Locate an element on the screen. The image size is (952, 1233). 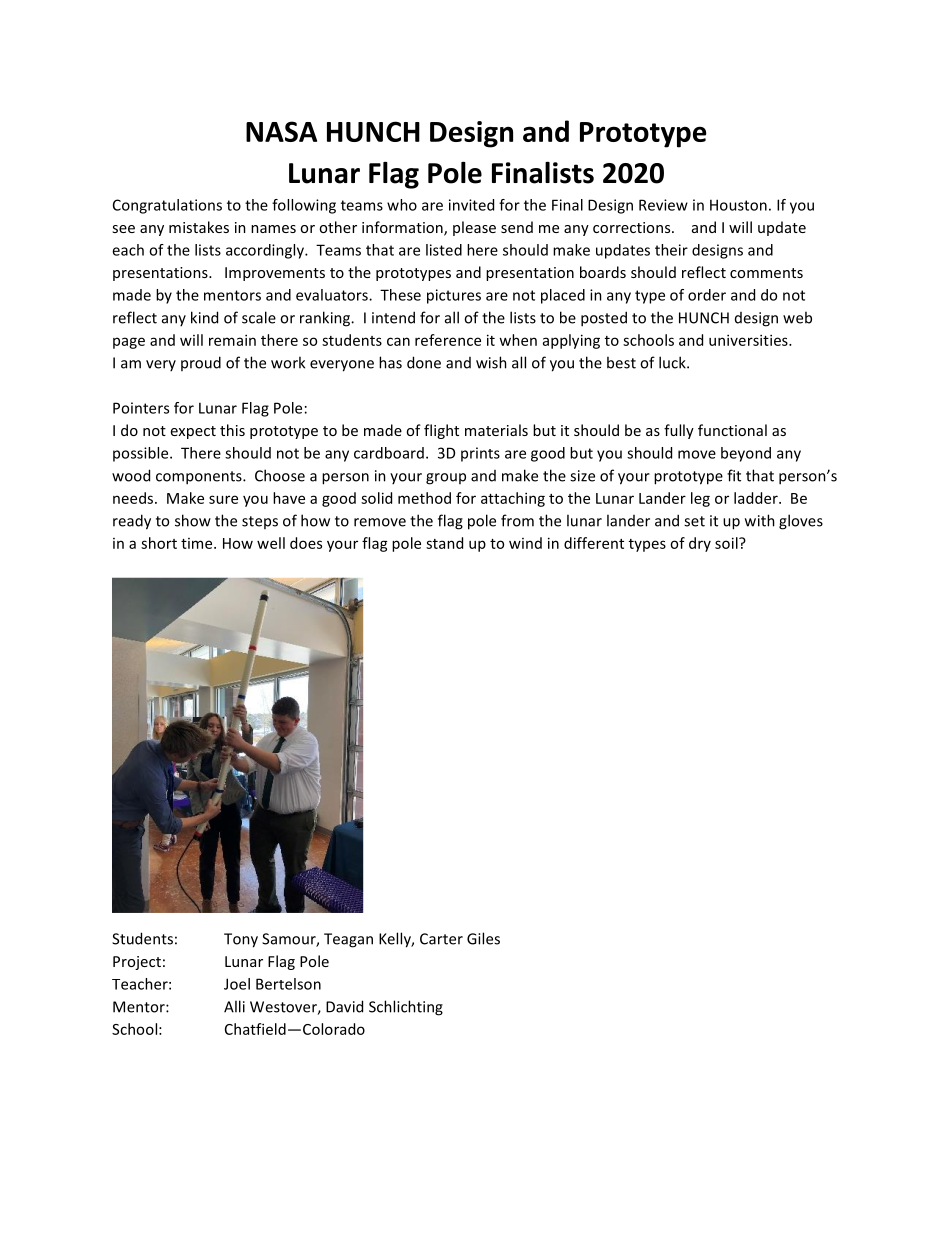
Houston is located at coordinates (738, 205).
